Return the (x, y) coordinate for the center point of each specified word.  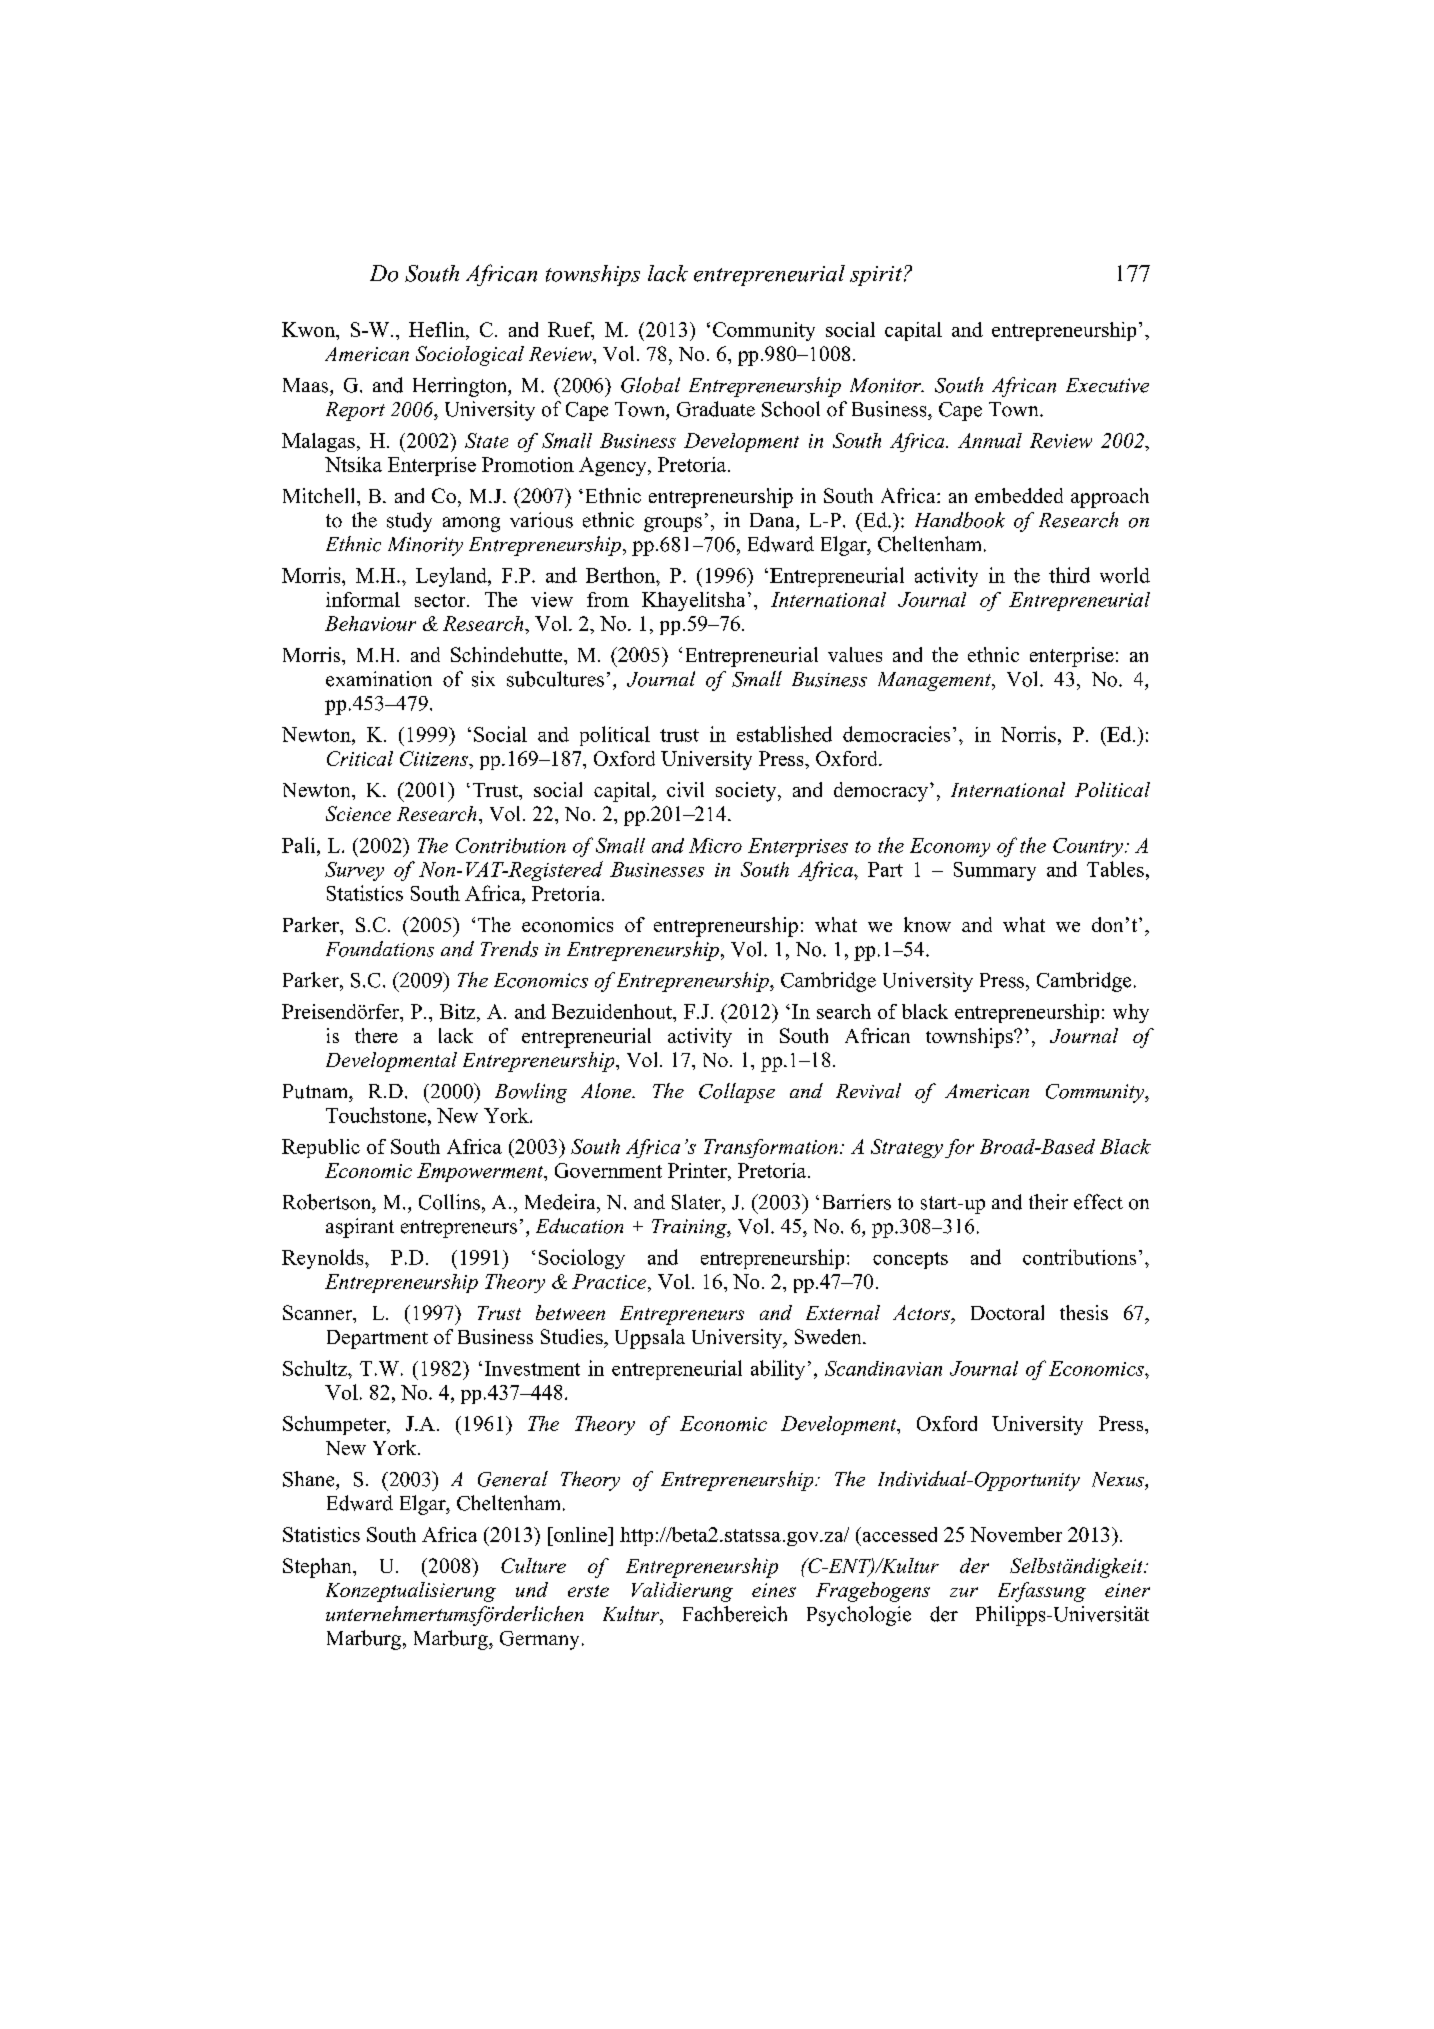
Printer (698, 1172)
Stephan (318, 1568)
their (1048, 1202)
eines (774, 1590)
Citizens (435, 758)
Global (650, 385)
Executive (1107, 385)
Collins (449, 1202)
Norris (1028, 734)
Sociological (470, 356)
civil (685, 789)
